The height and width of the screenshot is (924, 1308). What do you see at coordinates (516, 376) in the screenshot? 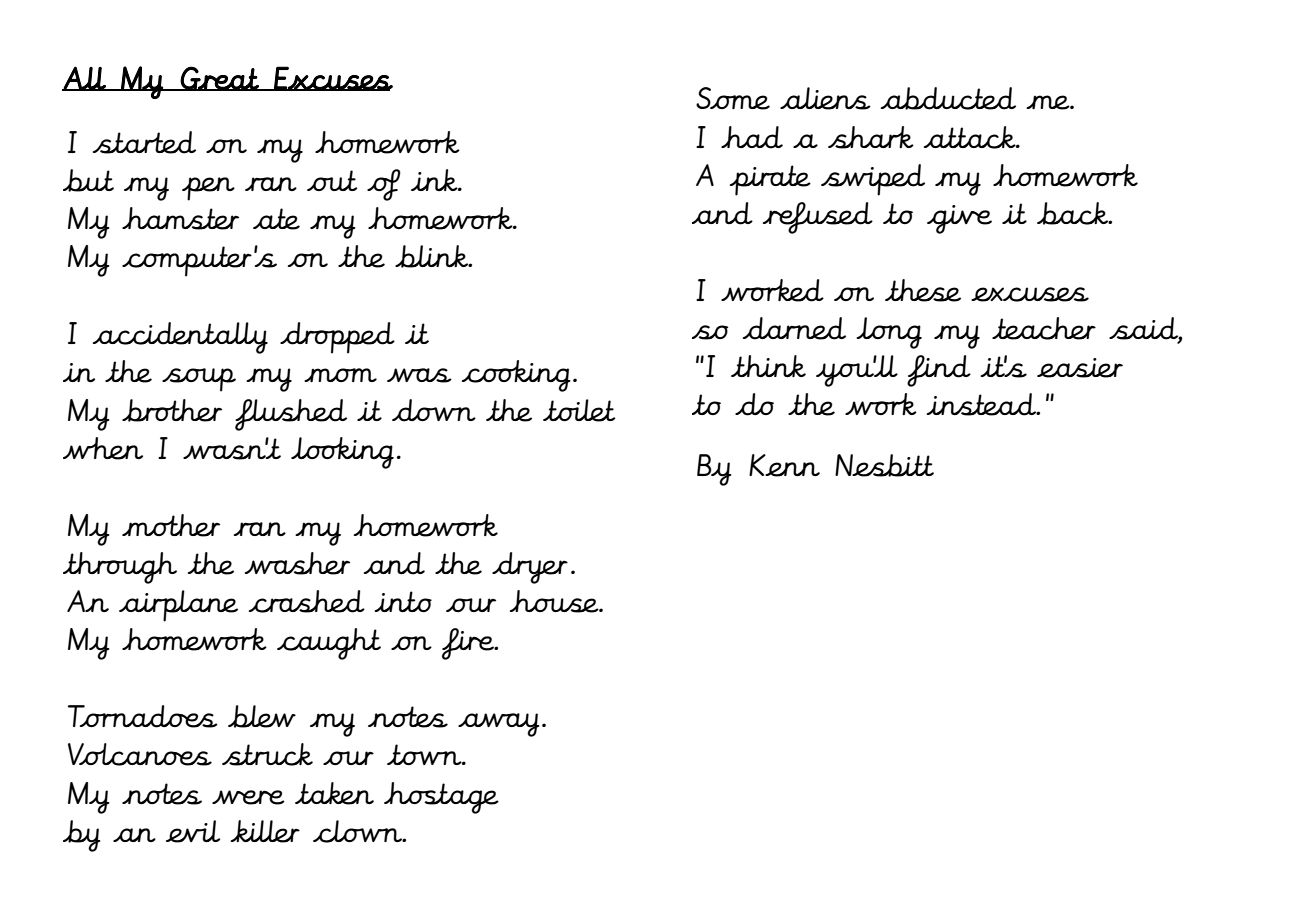
I see `cooking` at bounding box center [516, 376].
